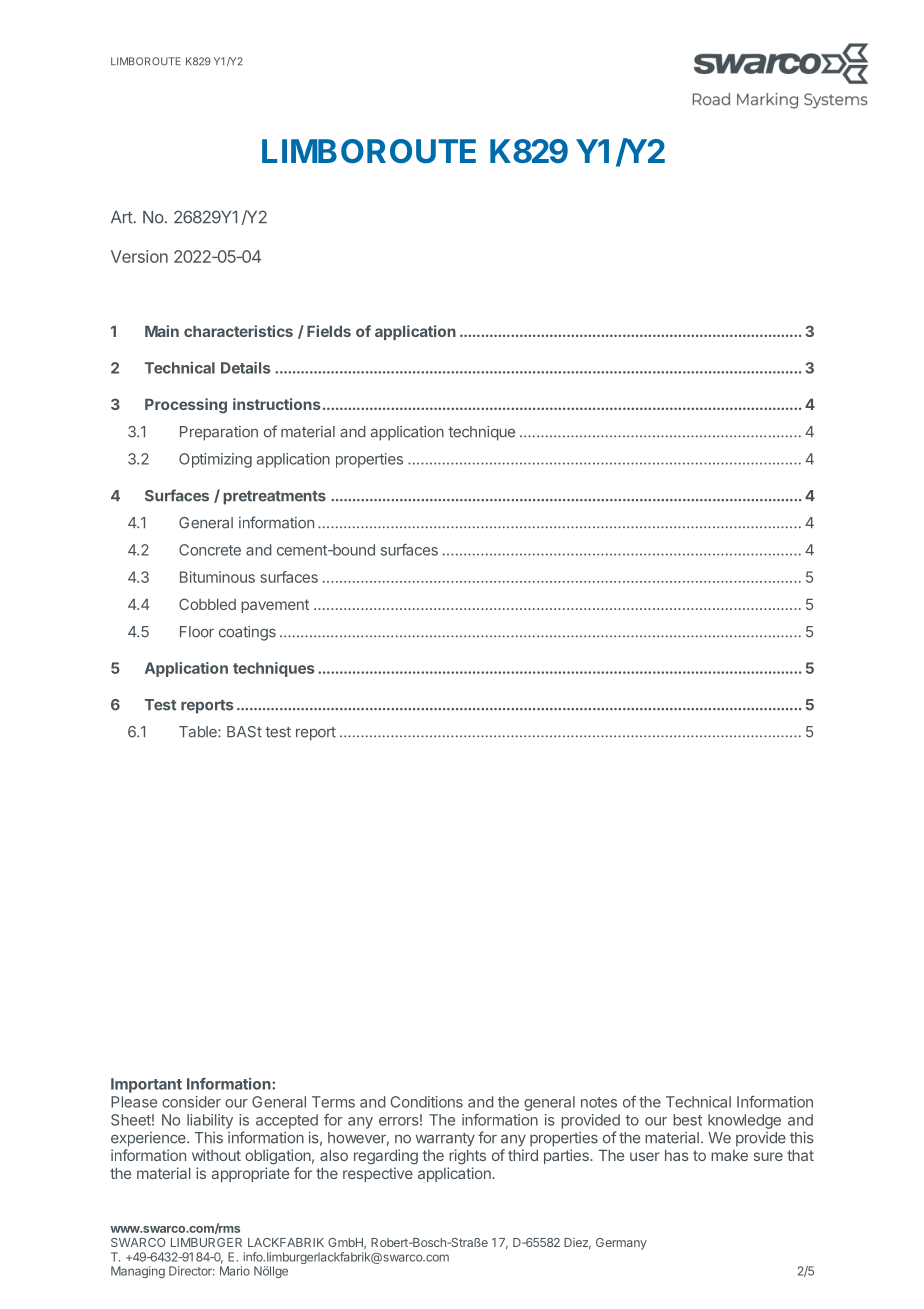 The width and height of the image is (924, 1309). What do you see at coordinates (238, 331) in the image?
I see `characteristics` at bounding box center [238, 331].
